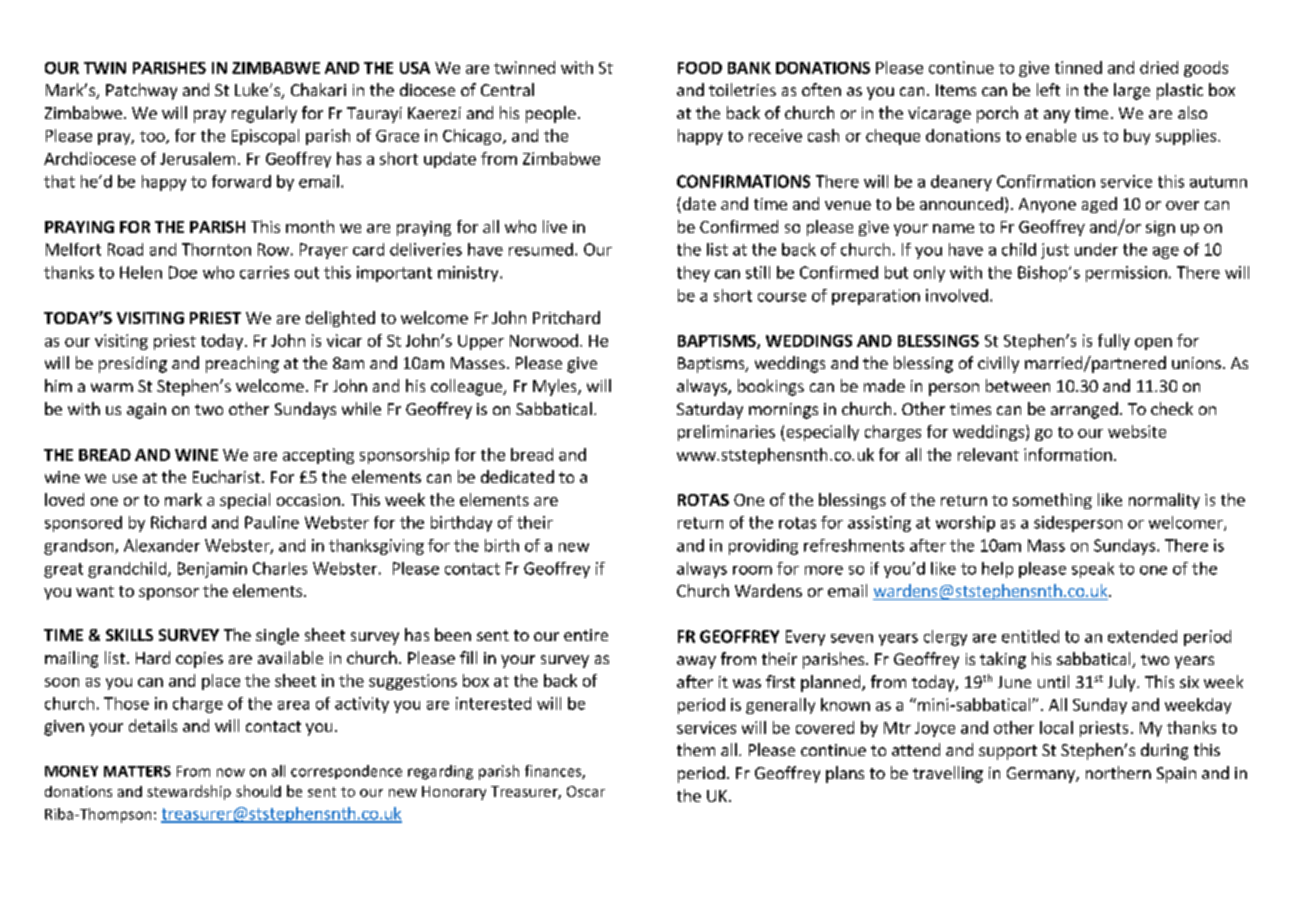 The image size is (1308, 924). What do you see at coordinates (146, 411) in the document?
I see `again` at bounding box center [146, 411].
